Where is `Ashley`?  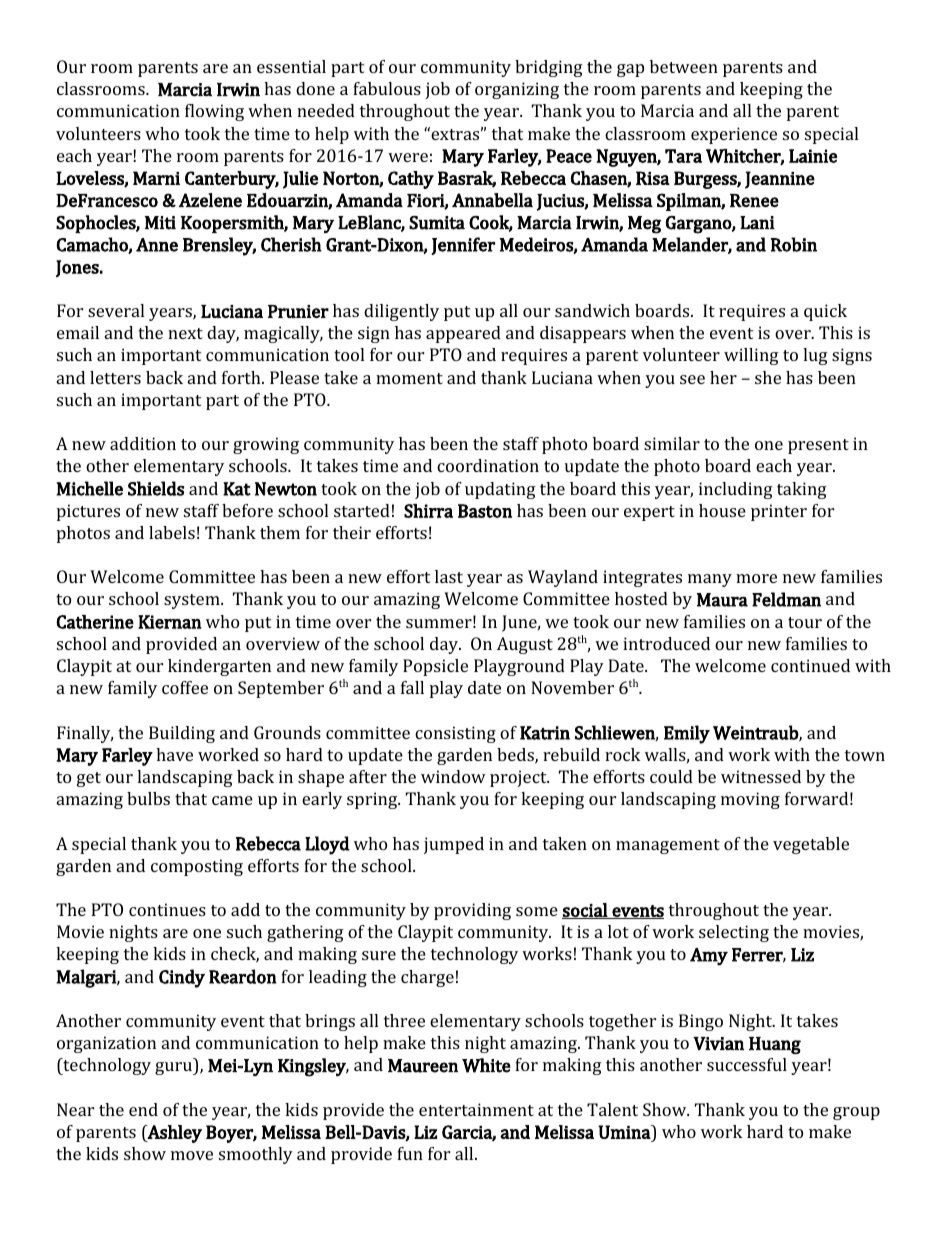 Ashley is located at coordinates (174, 1134).
